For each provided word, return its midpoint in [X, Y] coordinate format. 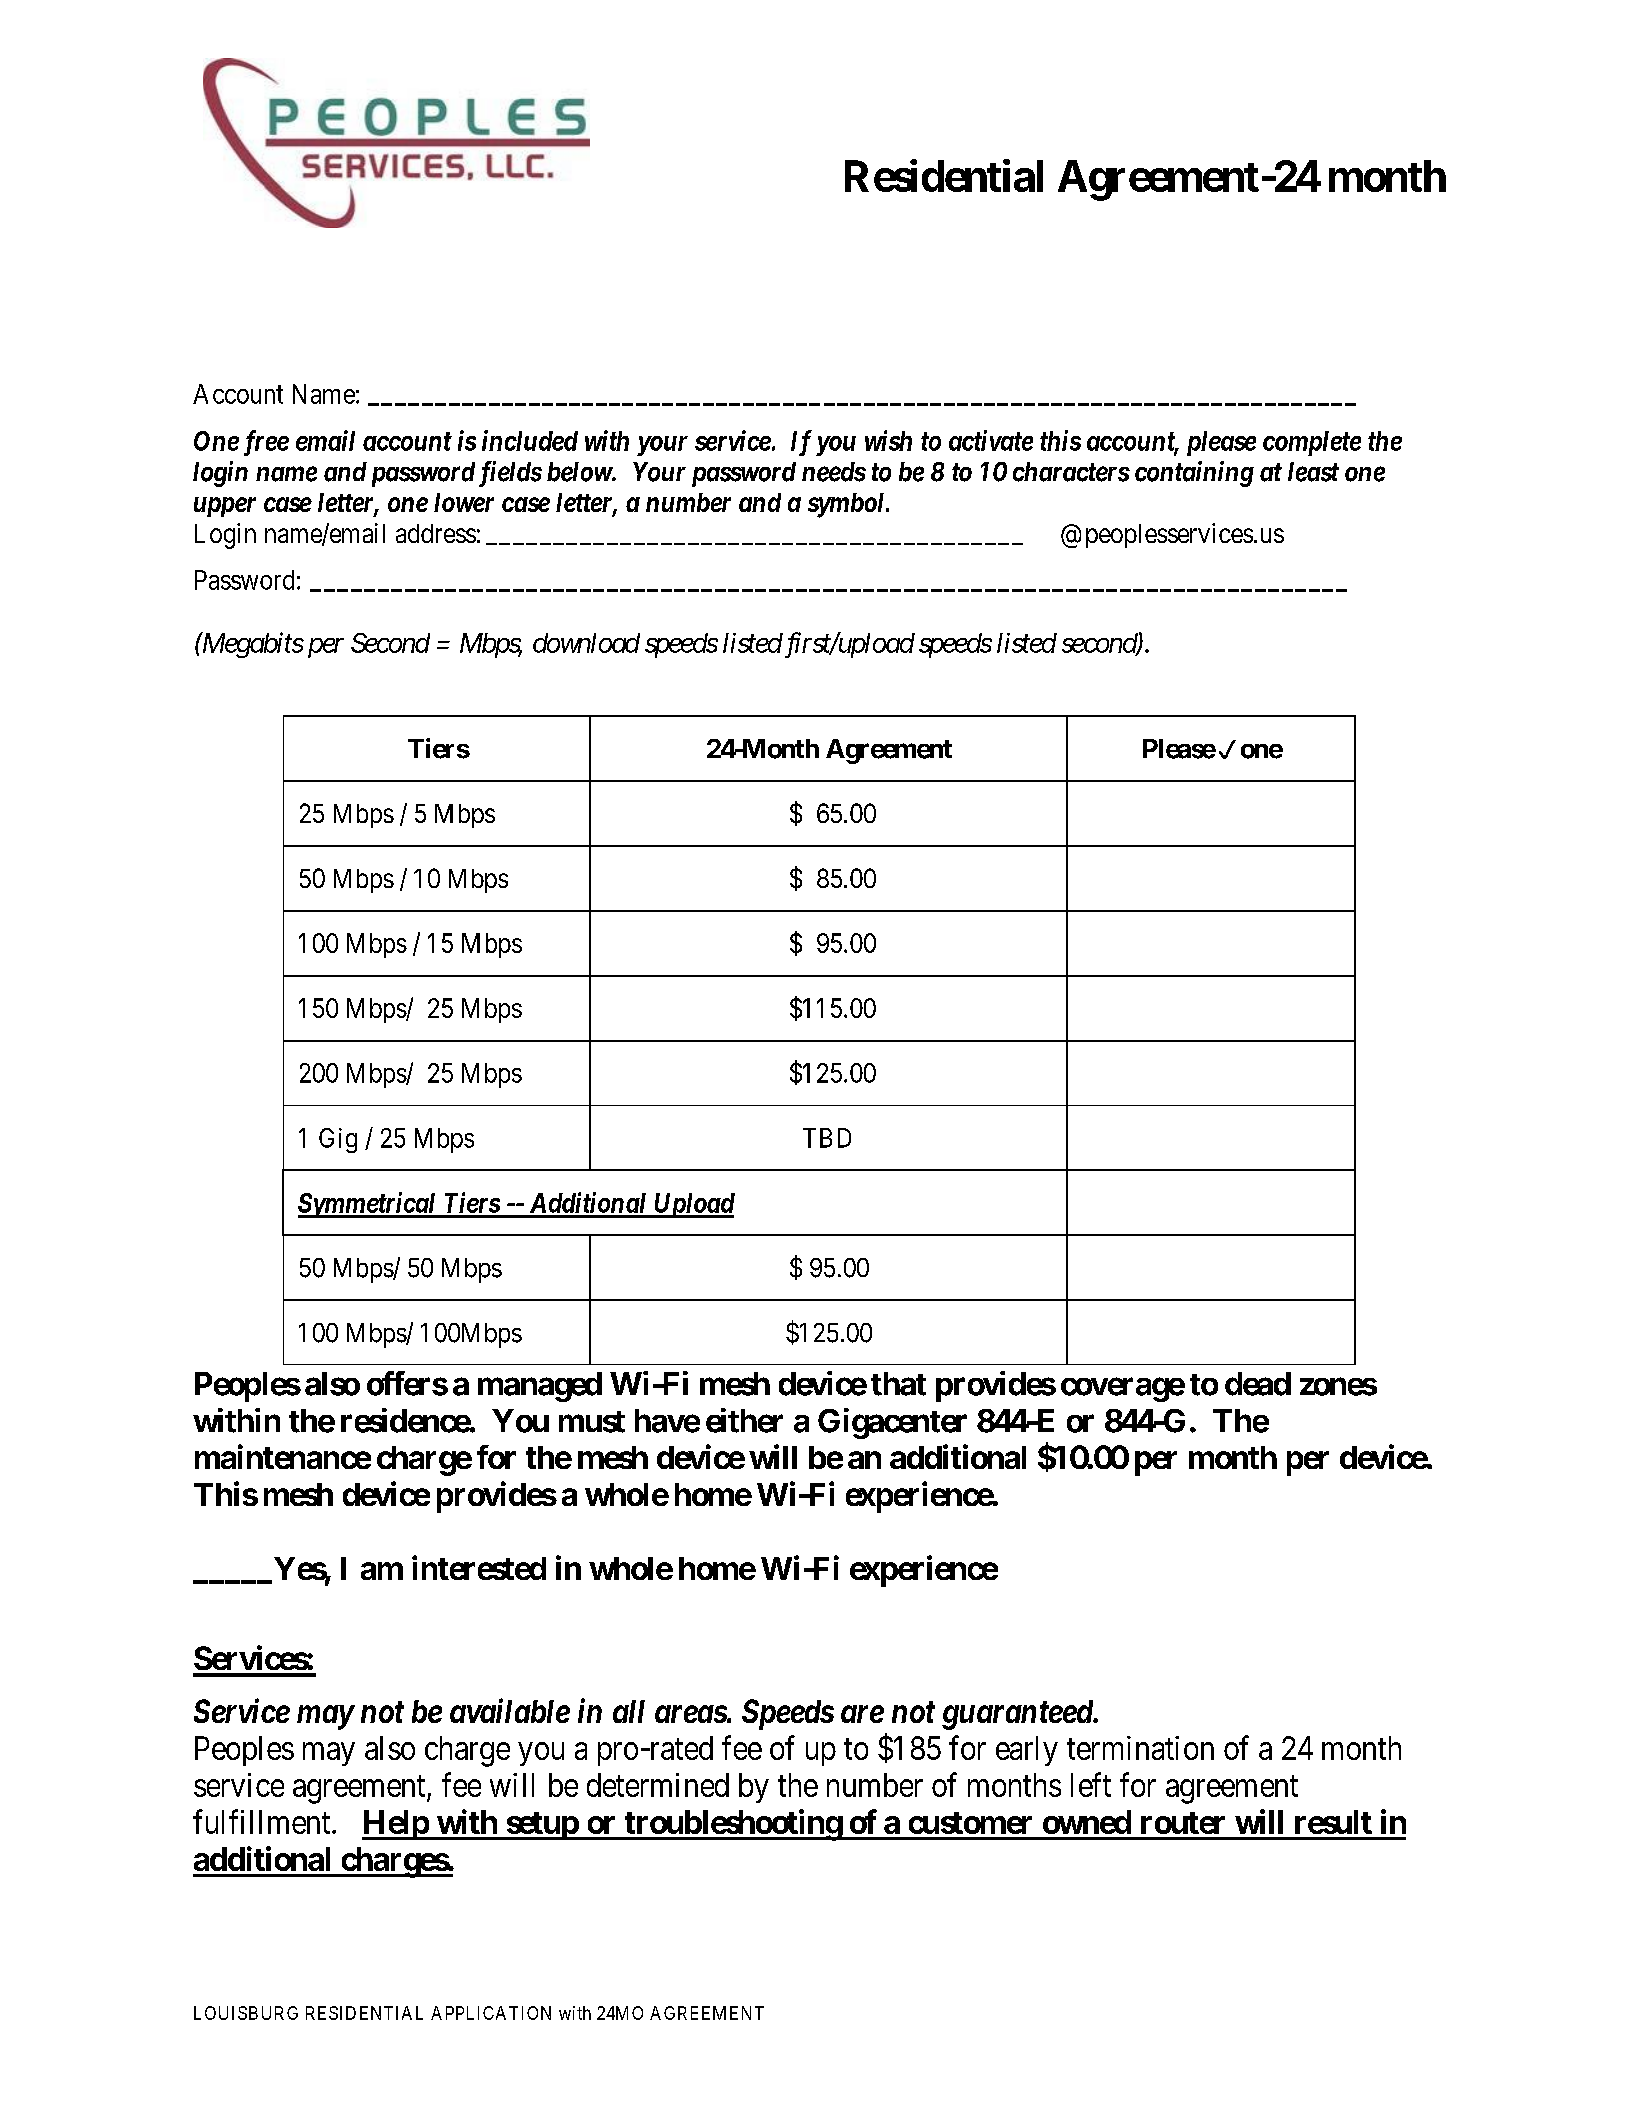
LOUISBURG [246, 2013]
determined [658, 1785]
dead [1258, 1384]
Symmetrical [368, 1205]
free [266, 443]
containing [1194, 474]
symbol [847, 505]
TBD [827, 1138]
